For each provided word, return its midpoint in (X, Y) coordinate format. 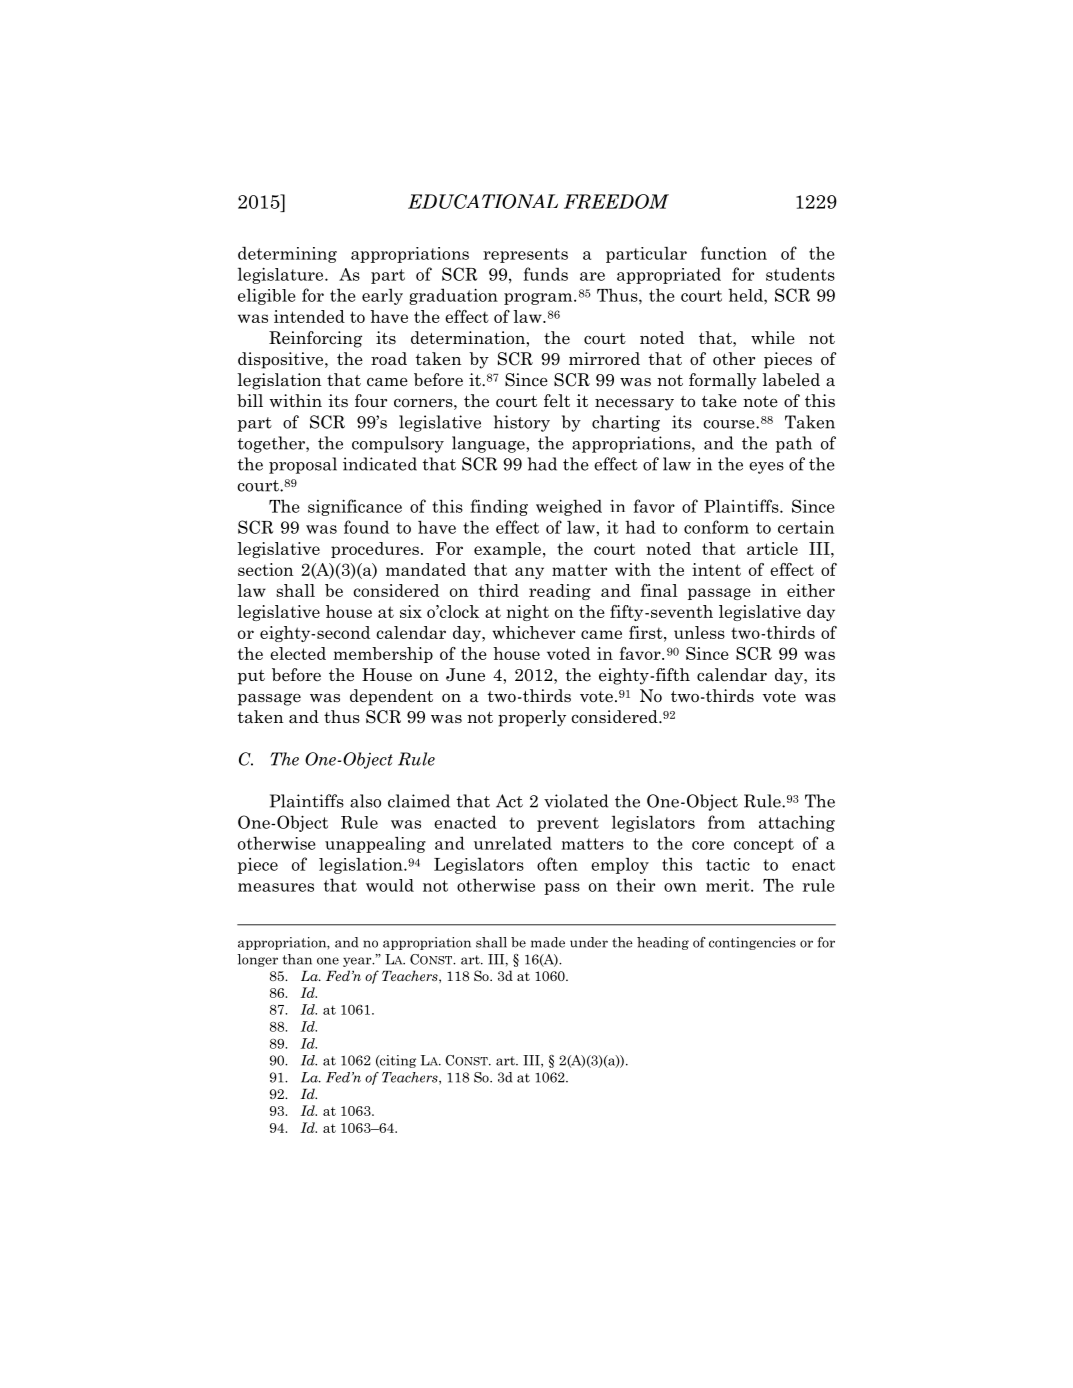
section (266, 569)
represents (525, 255)
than (297, 959)
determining (287, 254)
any (529, 573)
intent (716, 569)
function (734, 253)
